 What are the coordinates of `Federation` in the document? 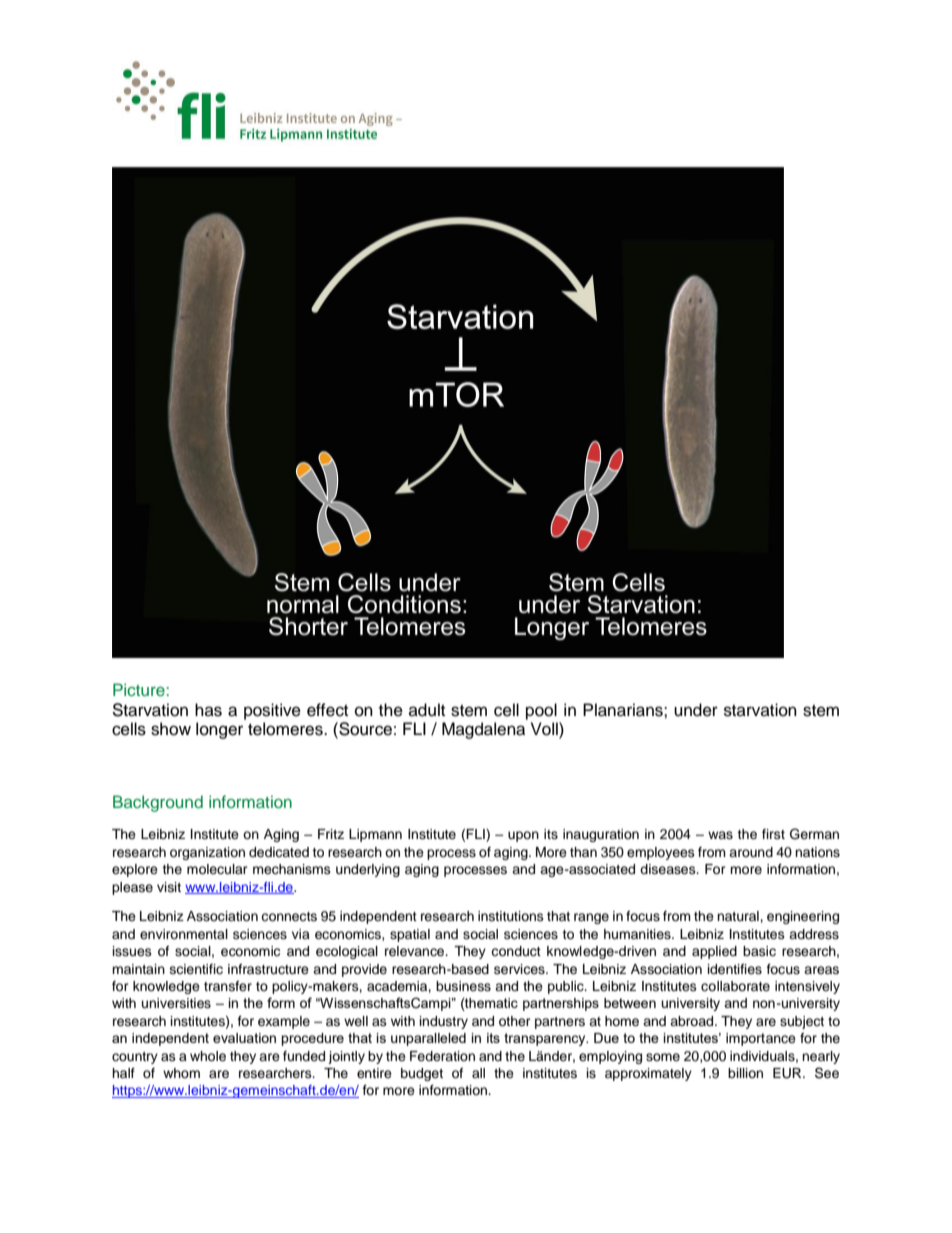 It's located at (442, 1056).
